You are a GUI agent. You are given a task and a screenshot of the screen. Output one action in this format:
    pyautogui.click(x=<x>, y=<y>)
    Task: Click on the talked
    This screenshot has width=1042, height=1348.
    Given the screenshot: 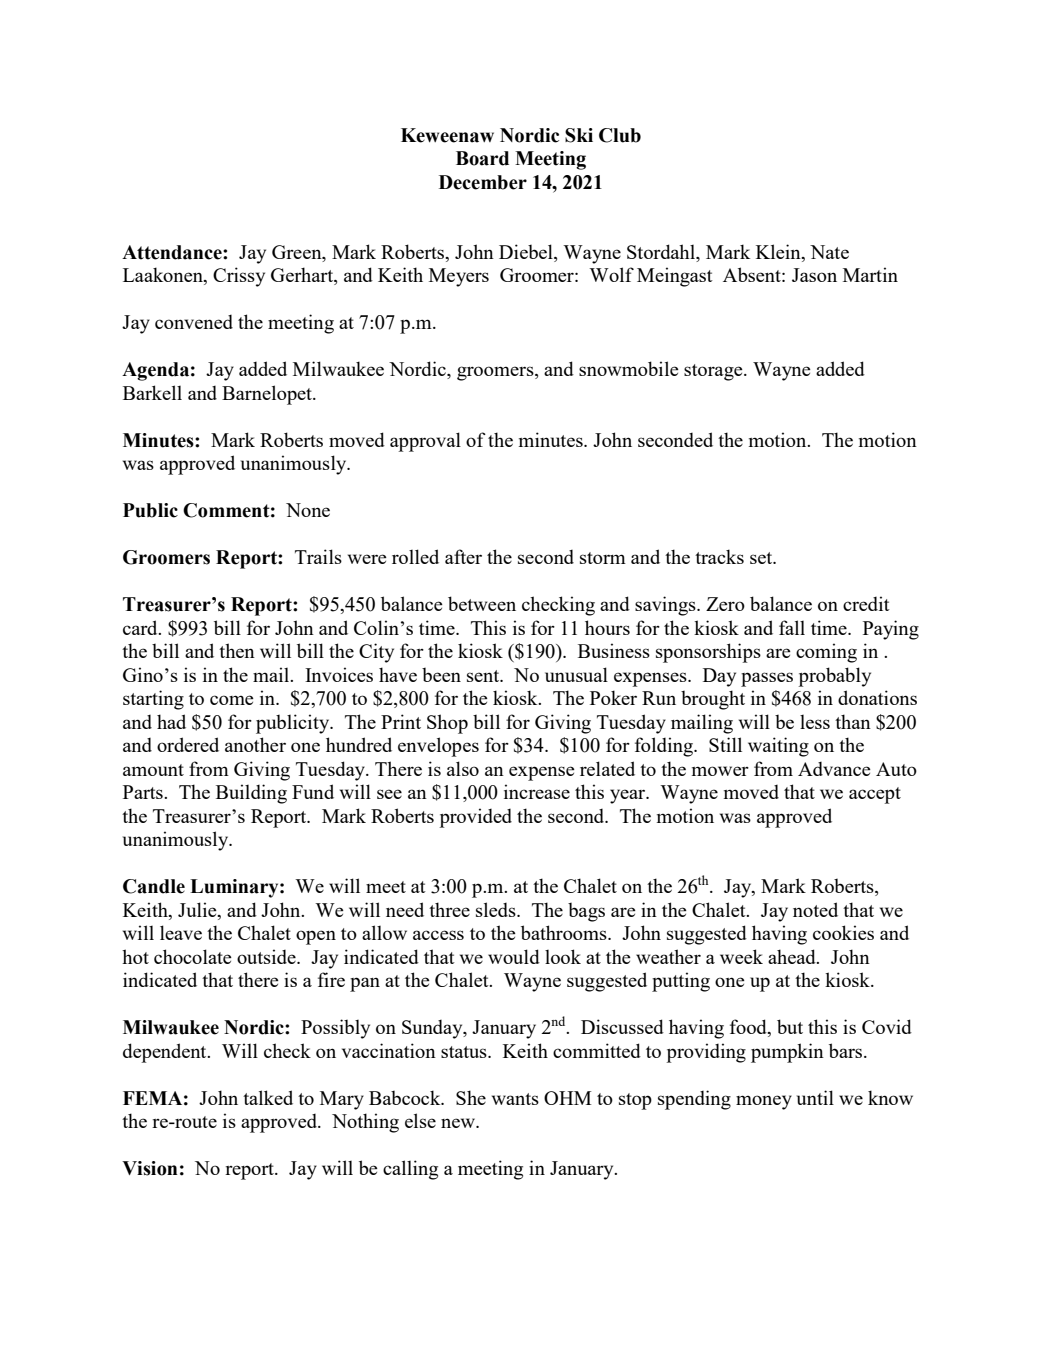 What is the action you would take?
    pyautogui.click(x=268, y=1097)
